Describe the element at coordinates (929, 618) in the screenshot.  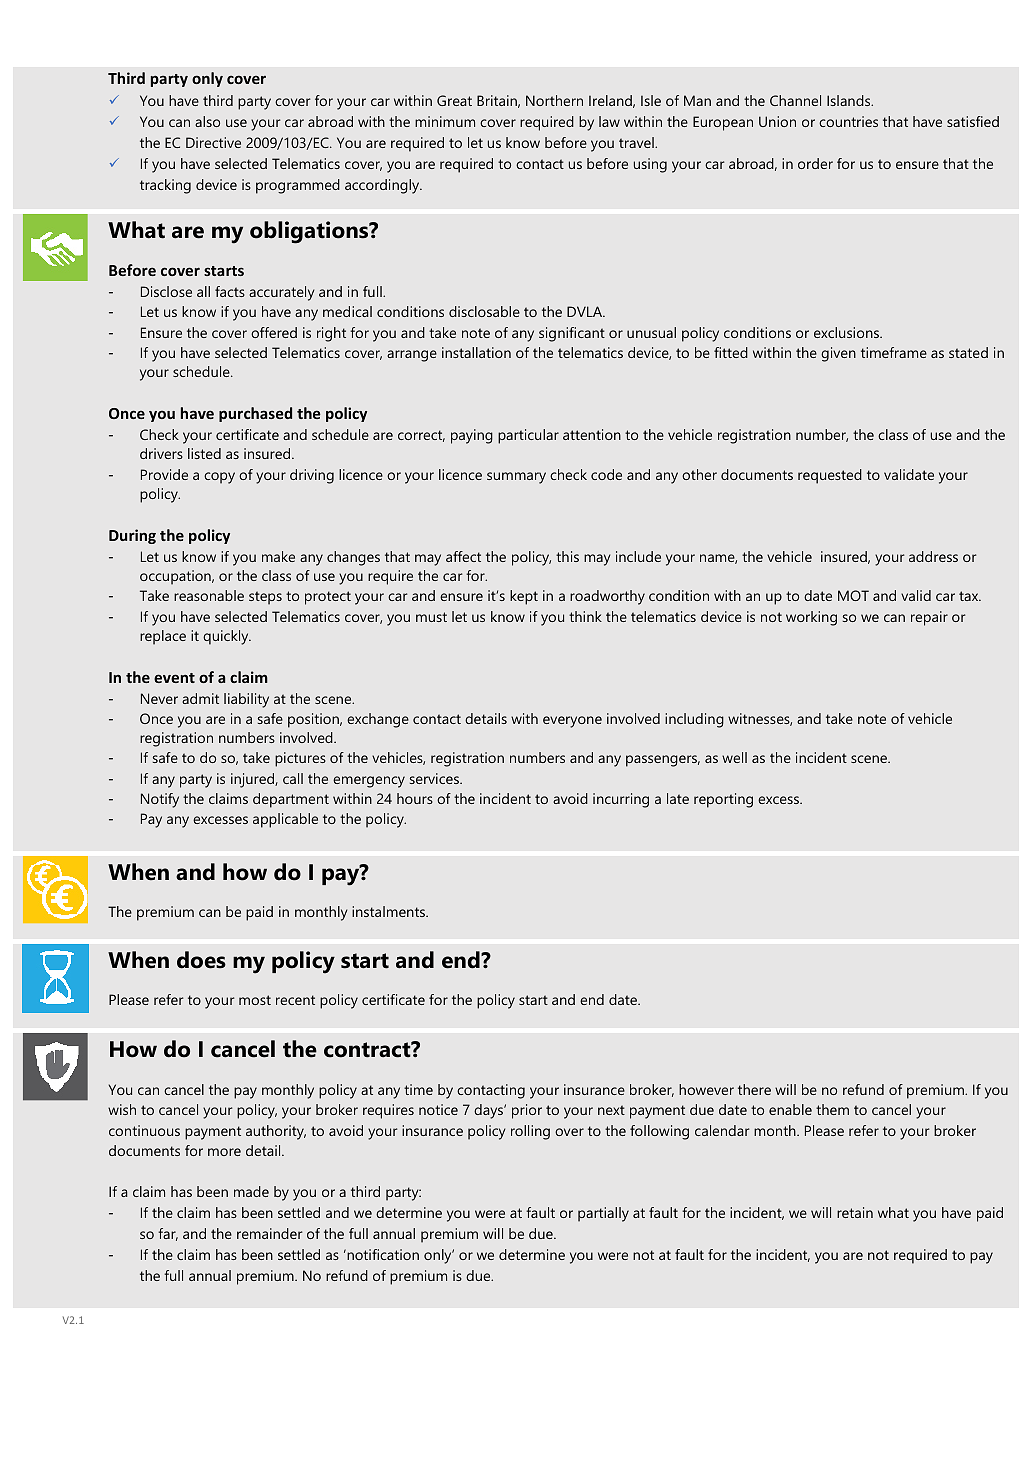
I see `repair` at that location.
